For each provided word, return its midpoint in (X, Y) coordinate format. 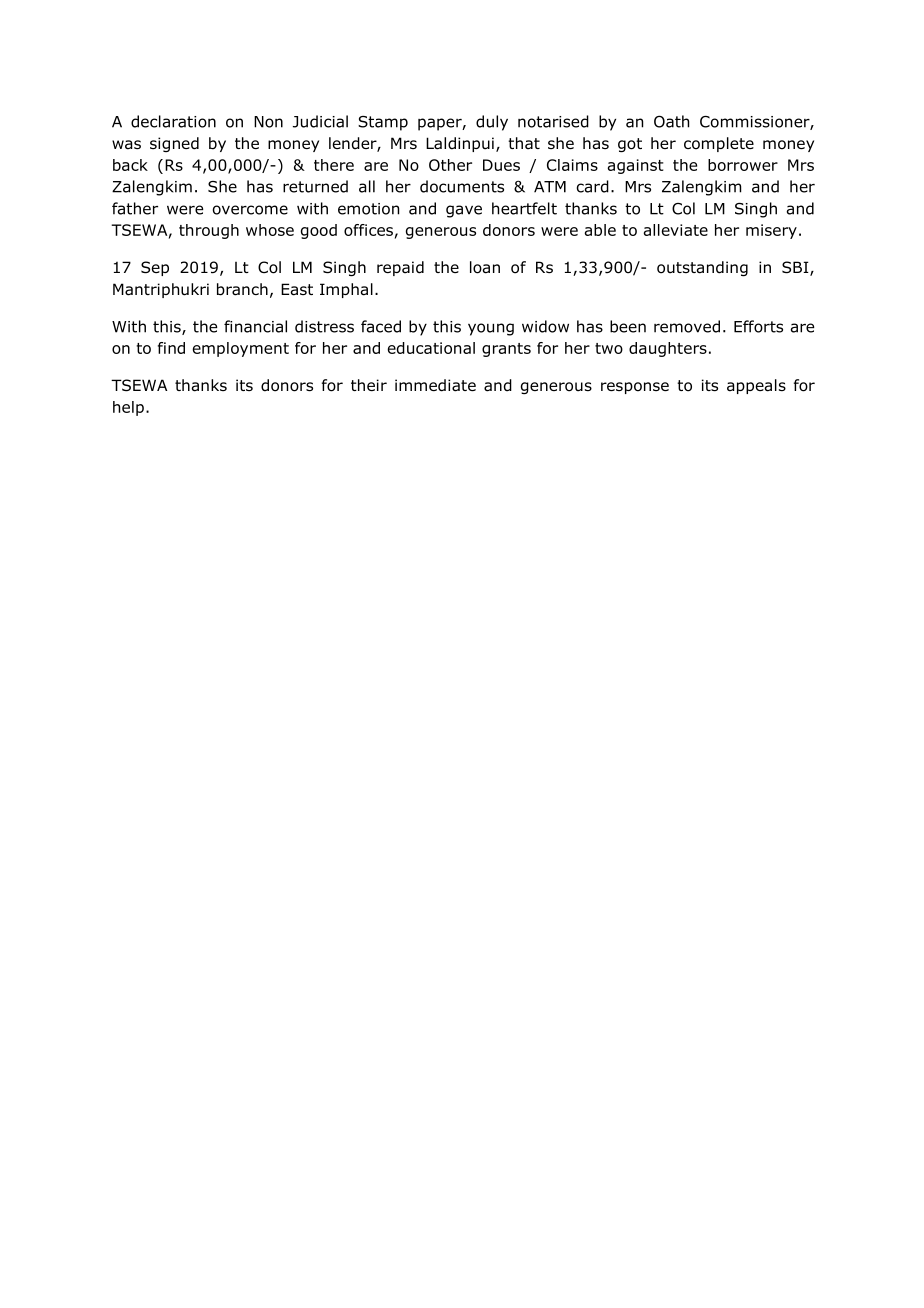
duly (492, 123)
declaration (173, 121)
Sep (155, 268)
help (128, 408)
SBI (796, 268)
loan (485, 267)
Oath (671, 121)
